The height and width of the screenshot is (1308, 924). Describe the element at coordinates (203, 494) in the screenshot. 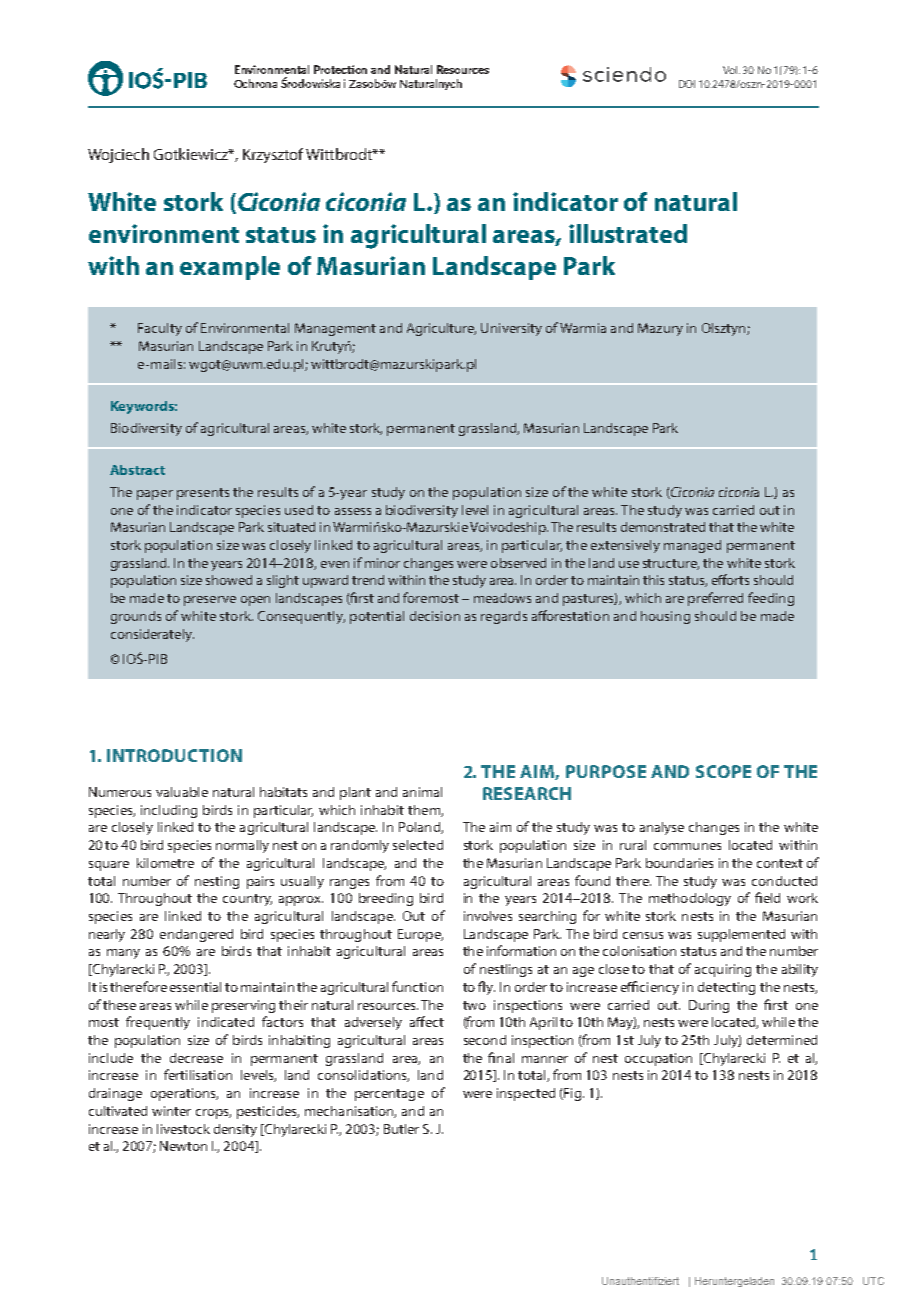

I see `presents` at that location.
